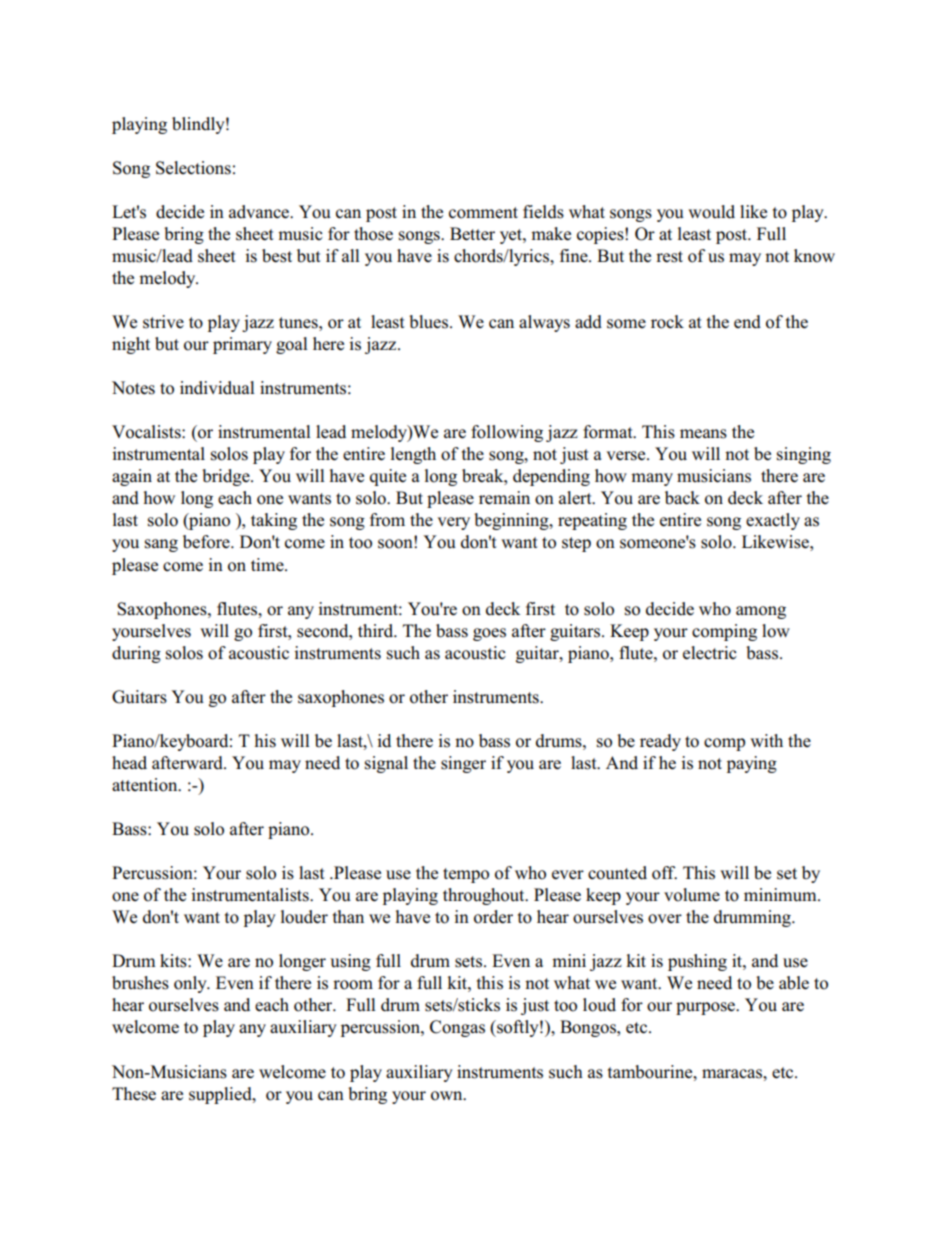 The height and width of the document is (1233, 952). What do you see at coordinates (193, 168) in the document?
I see `Selections` at bounding box center [193, 168].
